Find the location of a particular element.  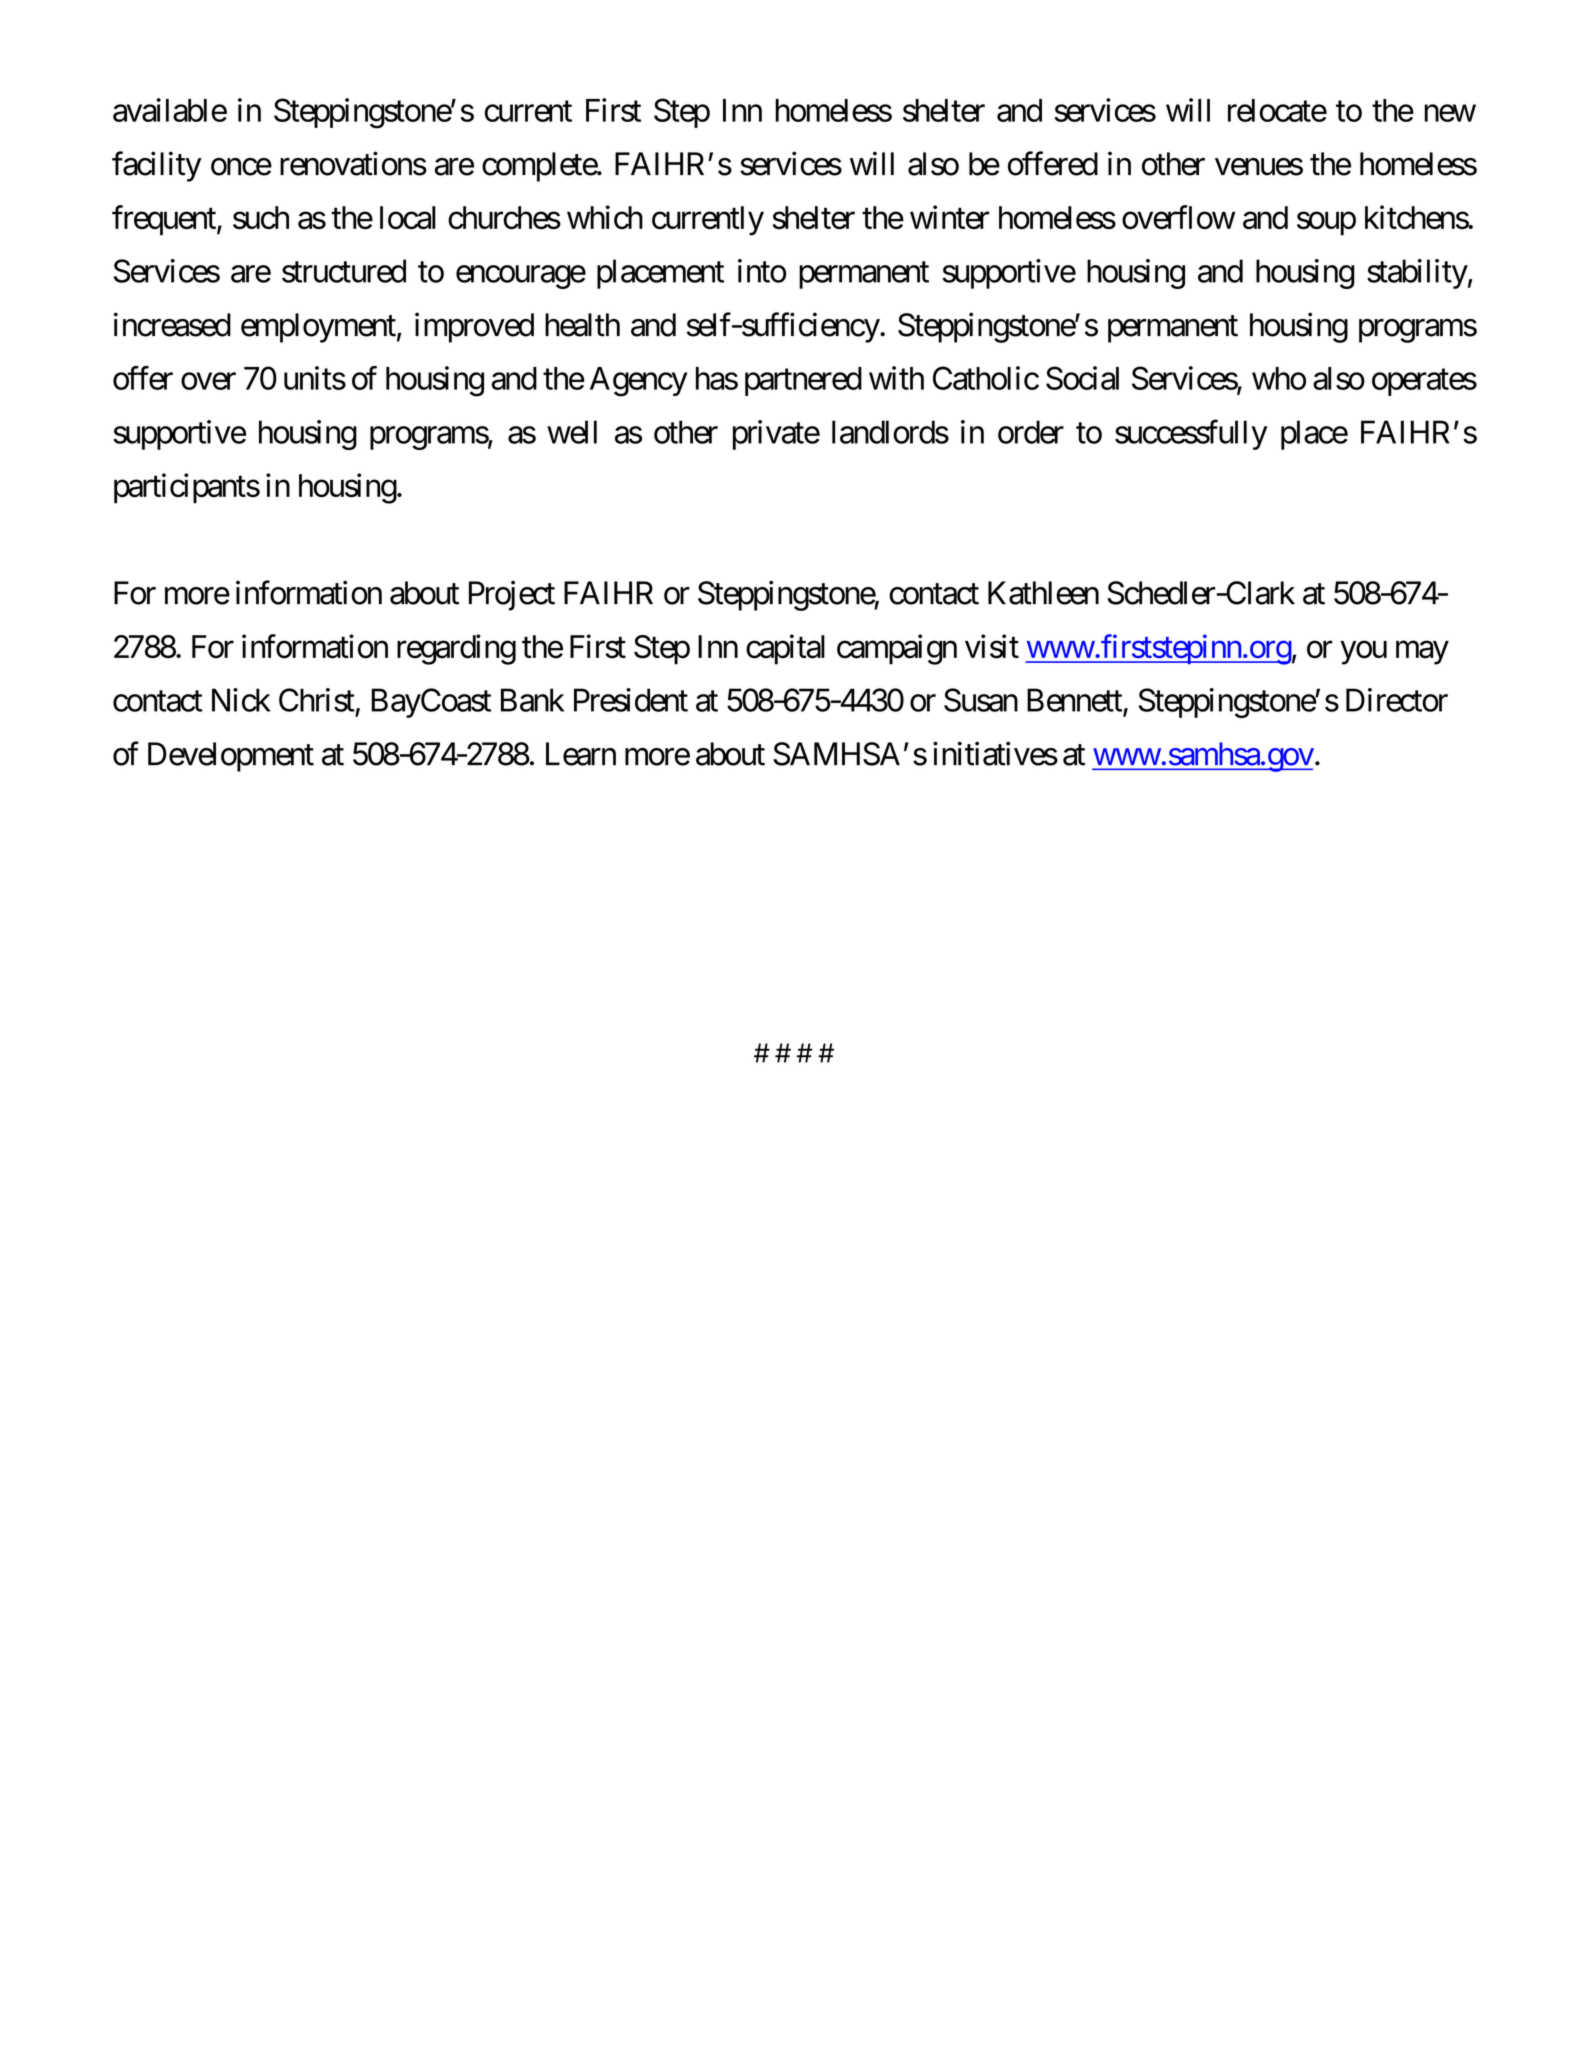

winter is located at coordinates (949, 217).
